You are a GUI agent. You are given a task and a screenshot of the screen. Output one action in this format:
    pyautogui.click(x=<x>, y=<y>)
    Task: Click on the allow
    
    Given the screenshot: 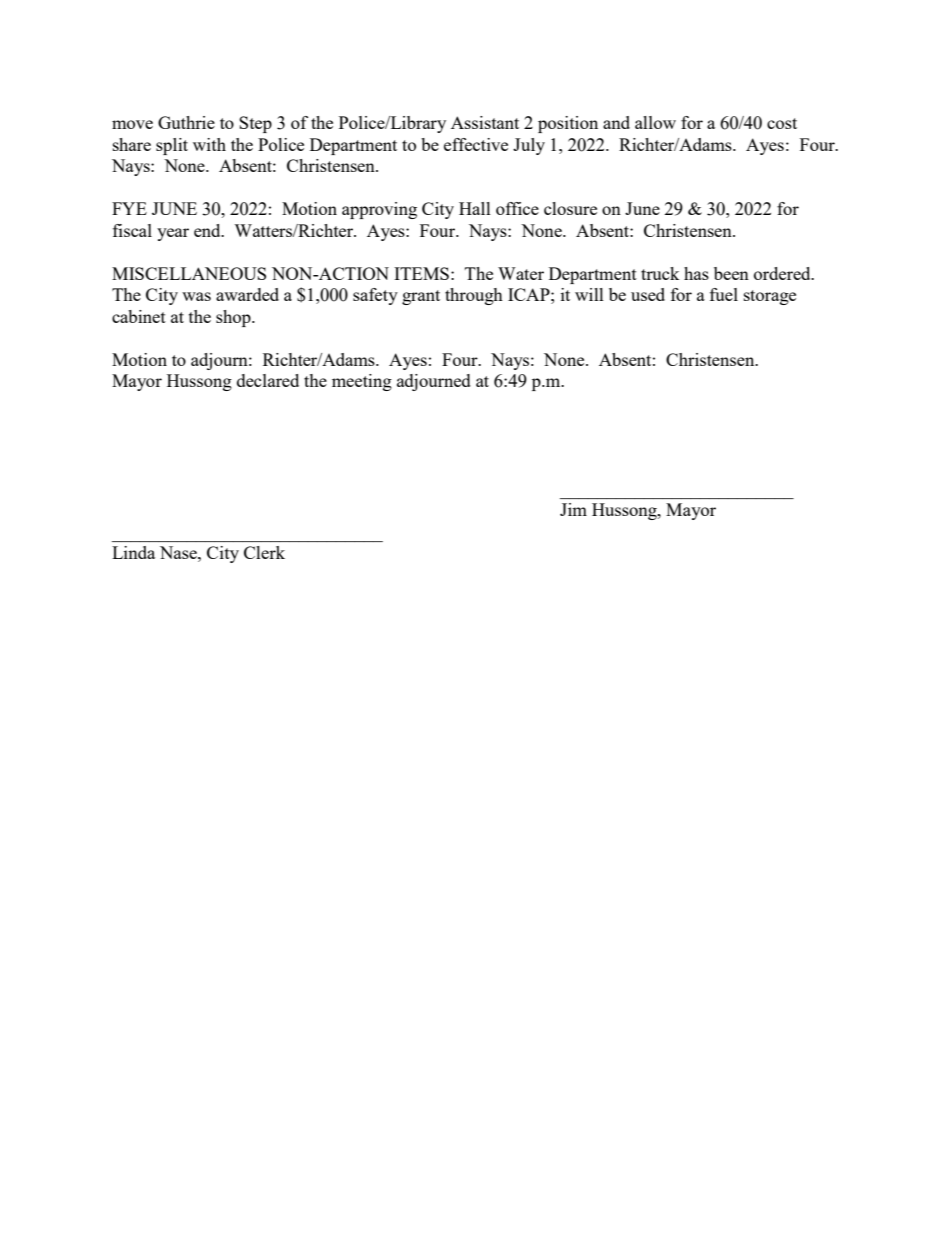 What is the action you would take?
    pyautogui.click(x=655, y=122)
